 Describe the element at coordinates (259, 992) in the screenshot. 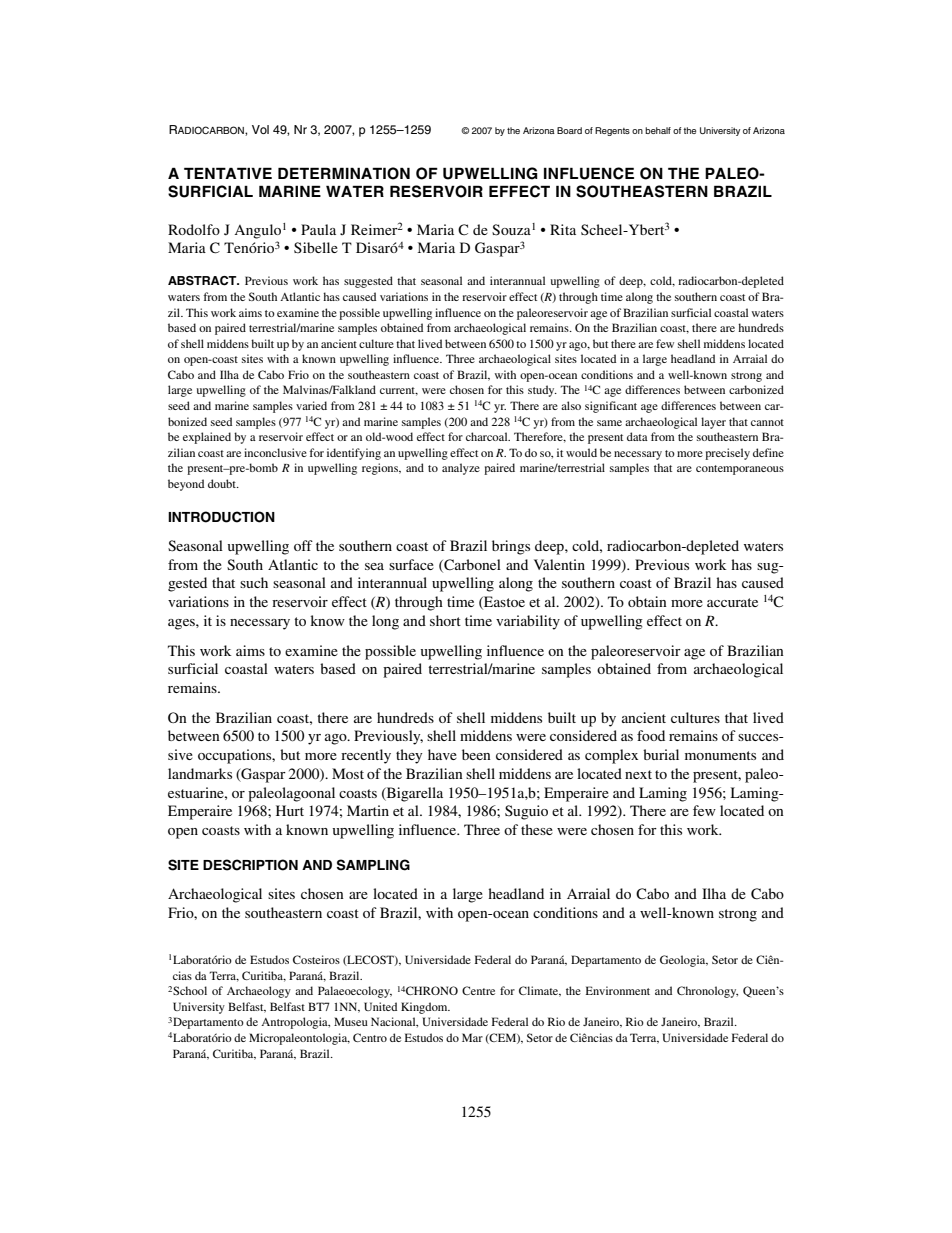

I see `Archaeology` at that location.
